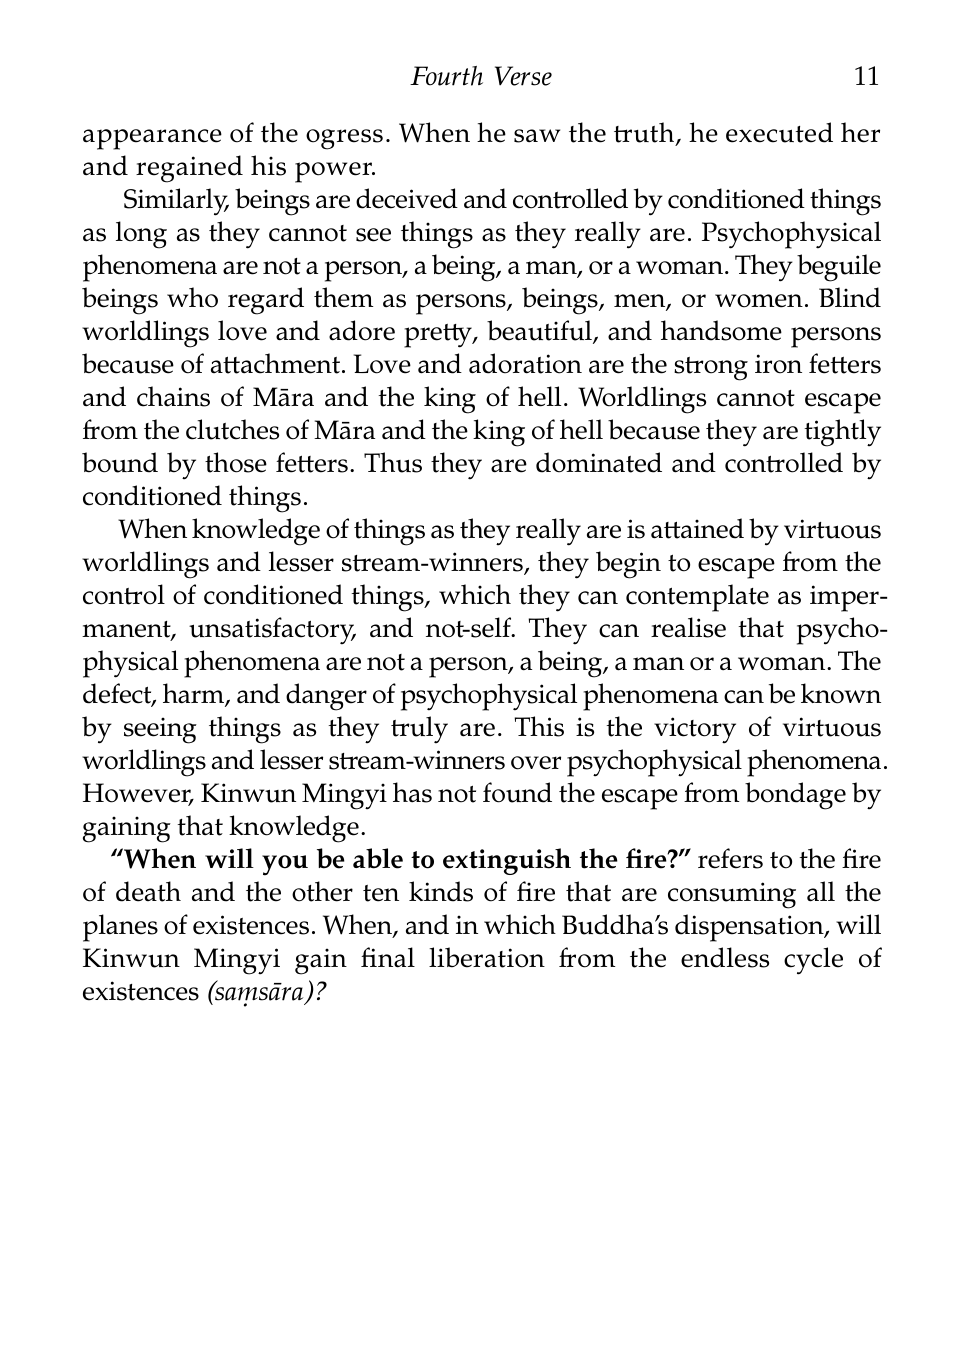  What do you see at coordinates (540, 332) in the screenshot?
I see `beautiful` at bounding box center [540, 332].
